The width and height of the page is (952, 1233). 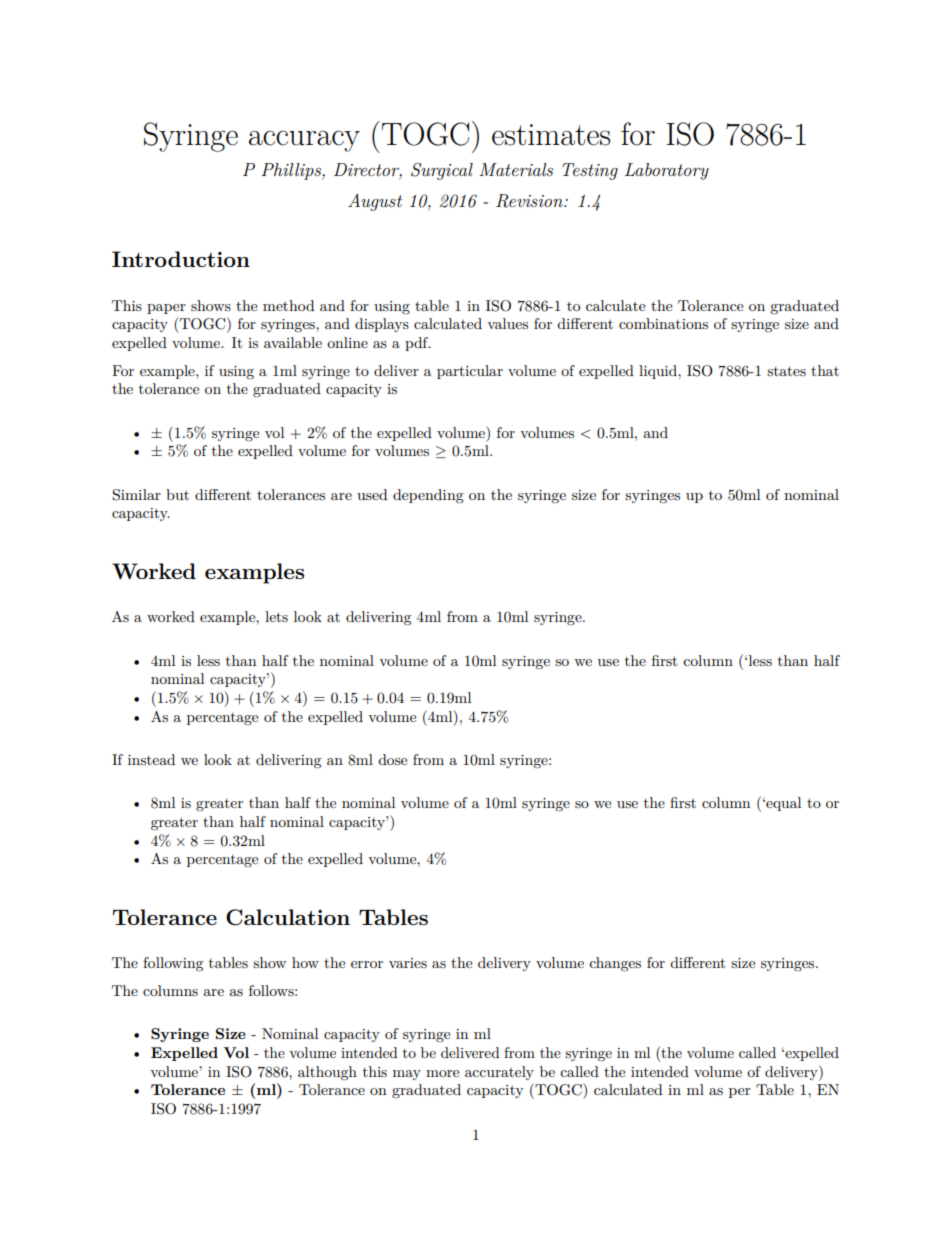 What do you see at coordinates (667, 171) in the page?
I see `Laboratory` at bounding box center [667, 171].
